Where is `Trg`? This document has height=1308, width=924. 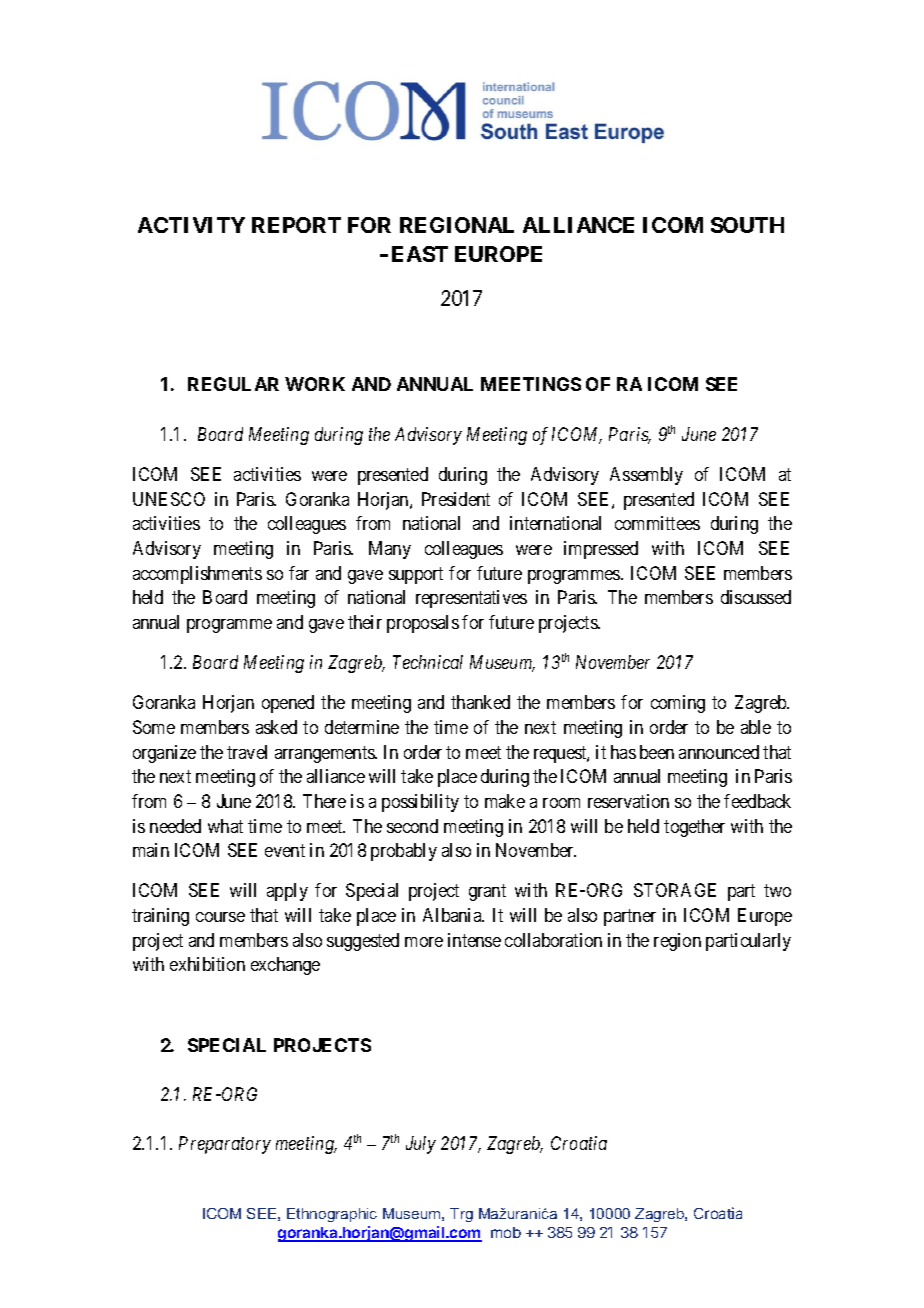 Trg is located at coordinates (461, 1215).
